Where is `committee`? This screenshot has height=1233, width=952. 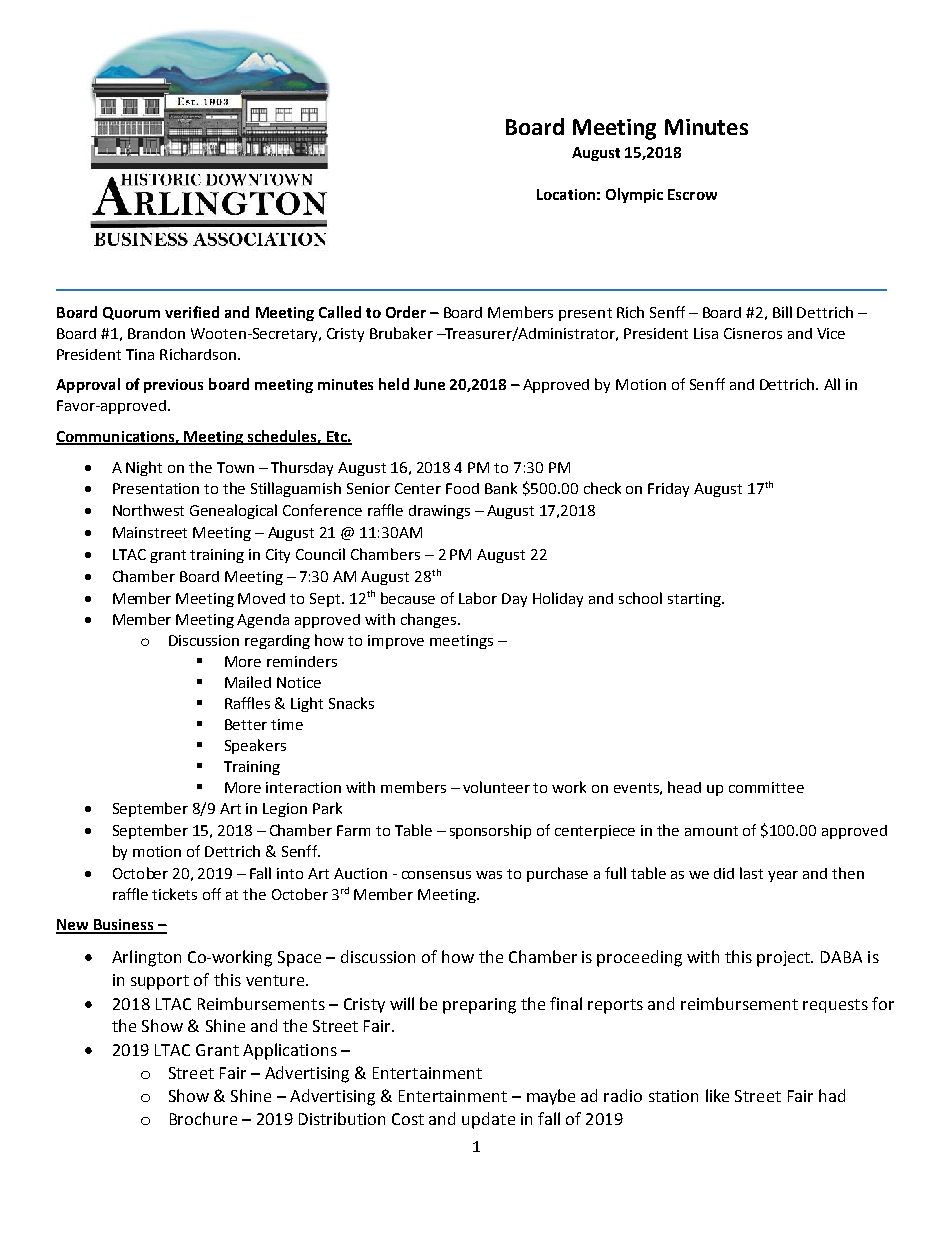
committee is located at coordinates (766, 787).
